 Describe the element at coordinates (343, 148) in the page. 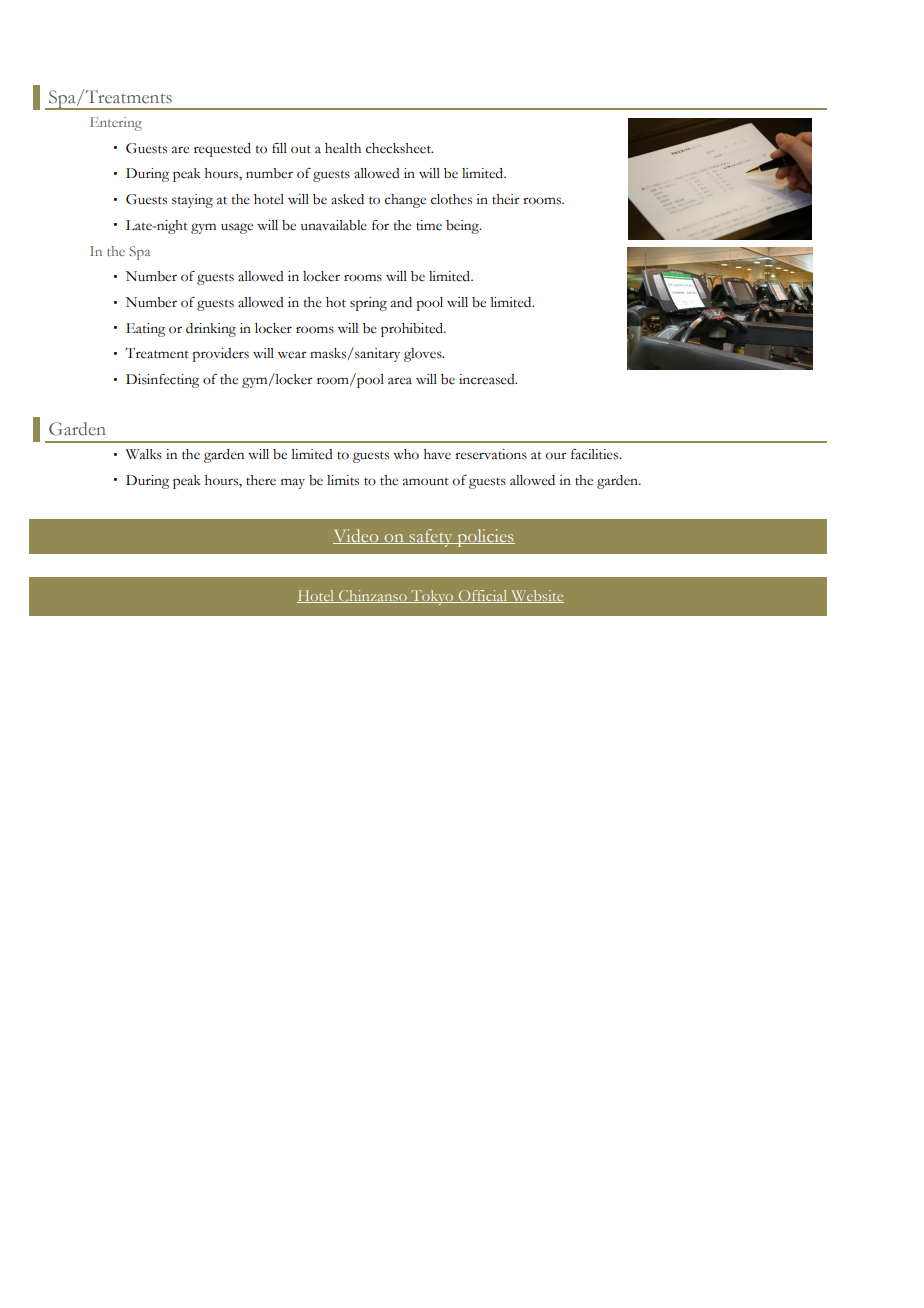

I see `health` at that location.
